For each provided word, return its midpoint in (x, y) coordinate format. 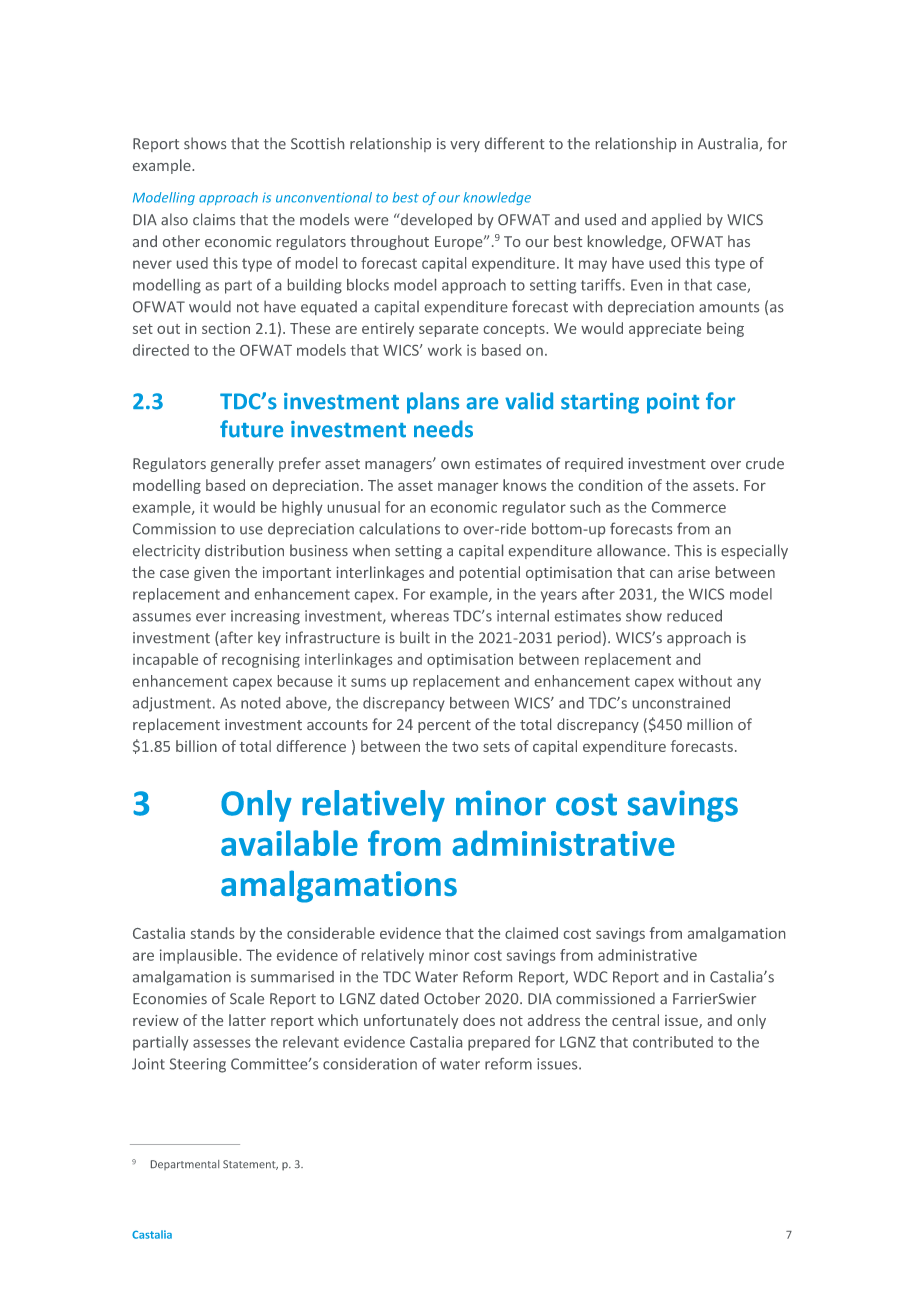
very (465, 146)
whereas (420, 616)
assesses (222, 1043)
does (479, 1020)
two (465, 747)
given (212, 574)
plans (433, 403)
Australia (729, 144)
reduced (694, 616)
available (289, 843)
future (251, 429)
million (710, 724)
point (673, 403)
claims (214, 219)
